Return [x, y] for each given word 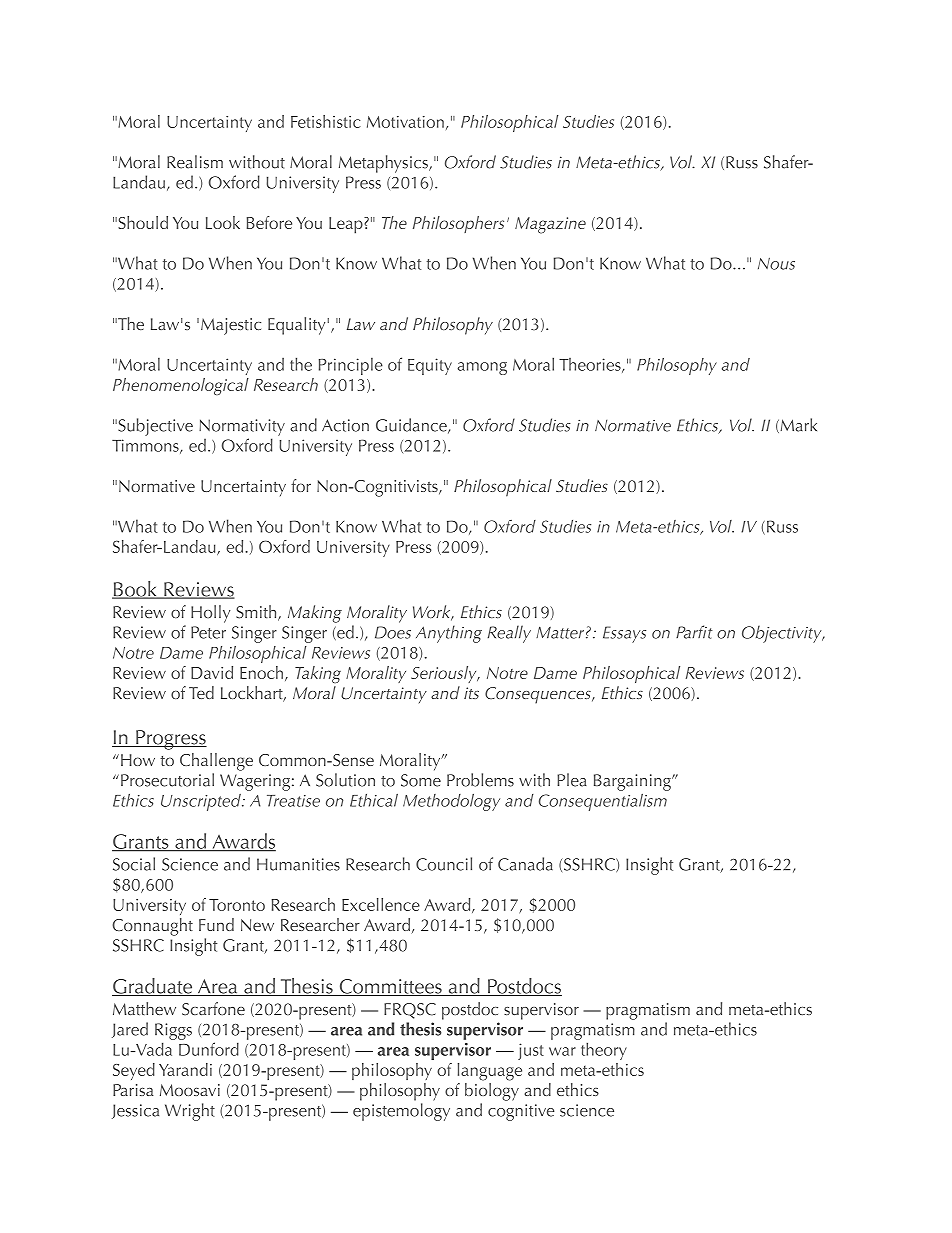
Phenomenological [181, 386]
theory [604, 1051]
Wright [190, 1112]
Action [345, 425]
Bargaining [633, 782]
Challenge [216, 762]
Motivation [405, 122]
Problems [480, 780]
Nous [776, 263]
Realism [195, 162]
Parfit [694, 632]
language [490, 1072]
